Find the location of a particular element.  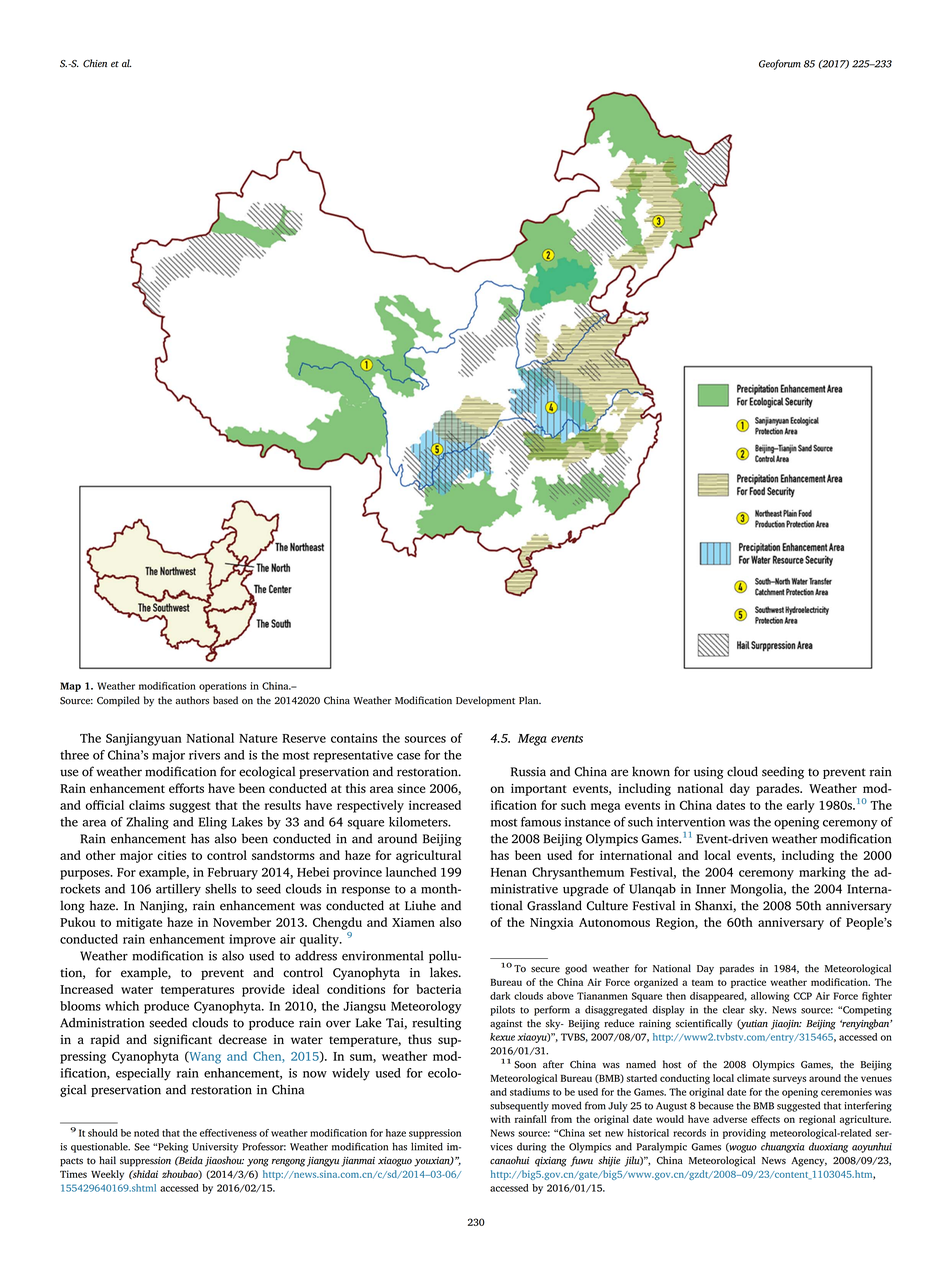

with is located at coordinates (500, 1119).
